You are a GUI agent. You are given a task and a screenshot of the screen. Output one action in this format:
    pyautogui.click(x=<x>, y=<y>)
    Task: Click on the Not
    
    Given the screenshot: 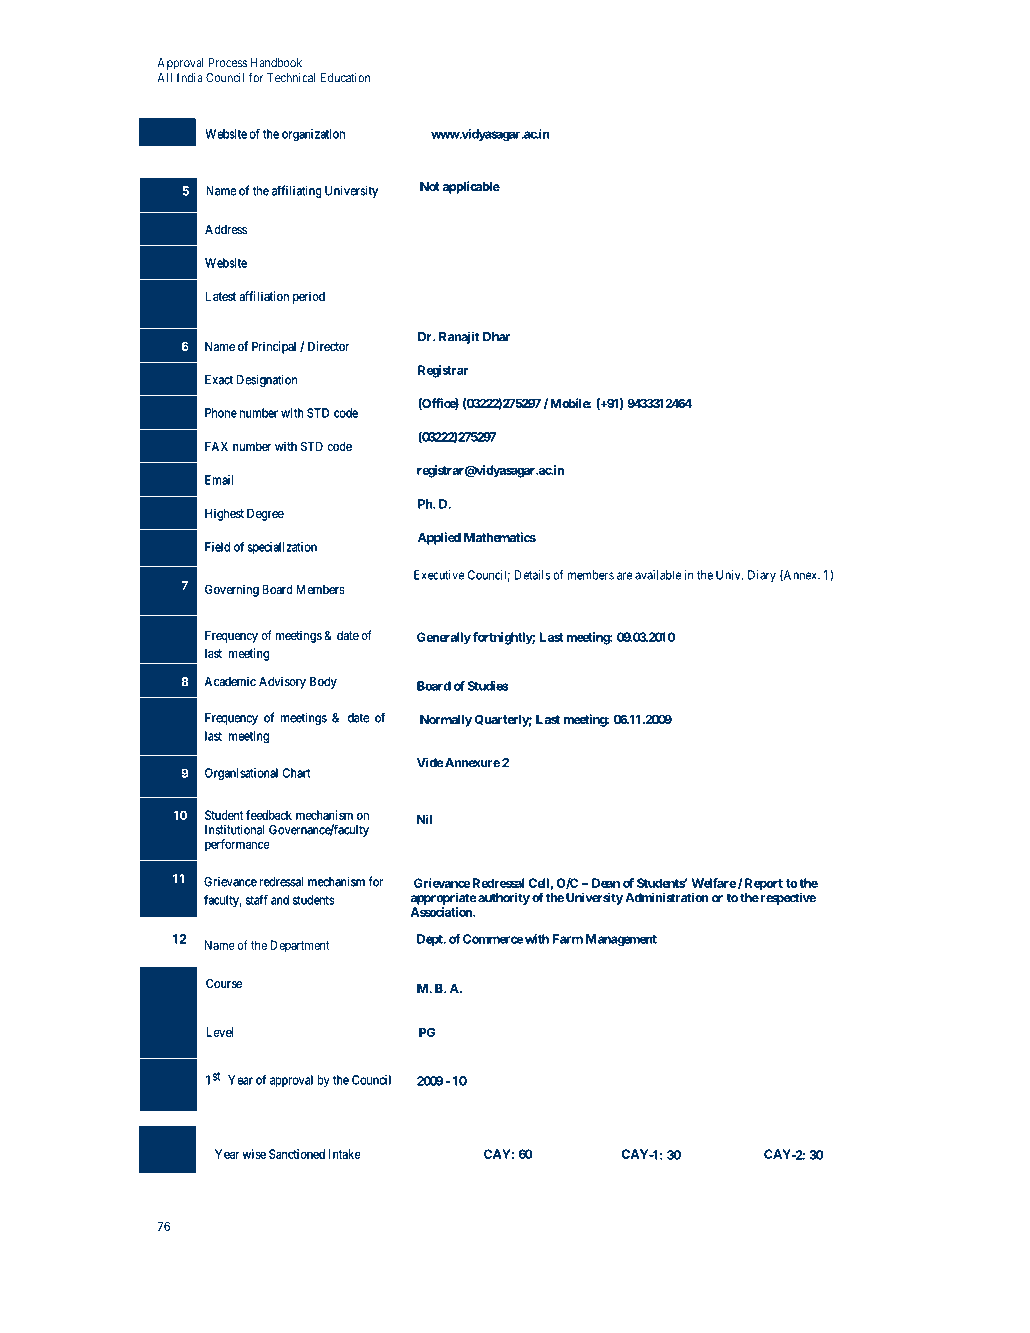 What is the action you would take?
    pyautogui.click(x=430, y=186)
